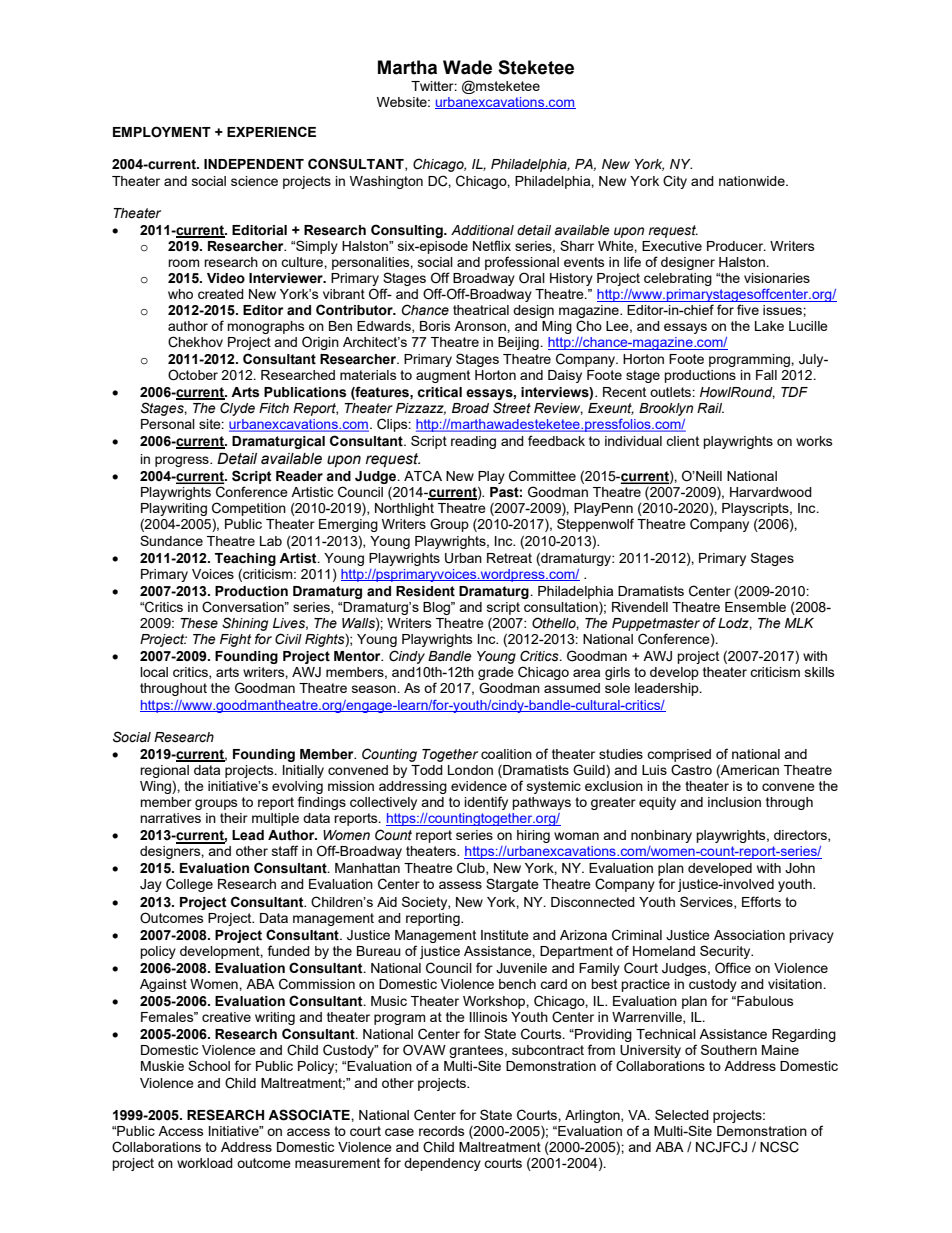 The height and width of the screenshot is (1233, 952). Describe the element at coordinates (509, 558) in the screenshot. I see `Retreat` at that location.
